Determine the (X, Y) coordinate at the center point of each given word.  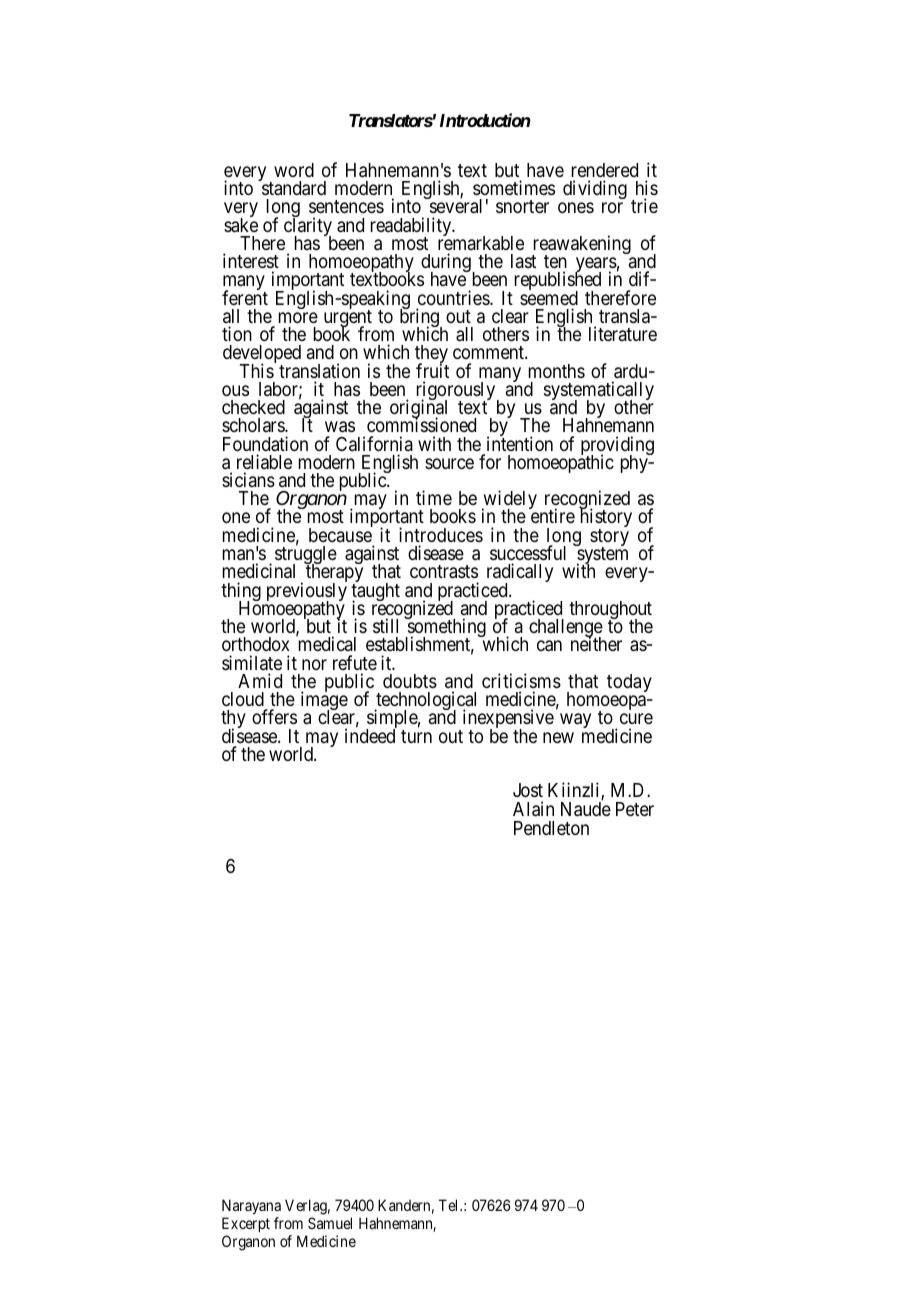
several (454, 205)
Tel (450, 1205)
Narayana (251, 1206)
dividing (595, 189)
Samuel (330, 1223)
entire (552, 515)
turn (416, 736)
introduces (441, 534)
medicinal (259, 570)
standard (293, 188)
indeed (370, 735)
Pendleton (551, 828)
